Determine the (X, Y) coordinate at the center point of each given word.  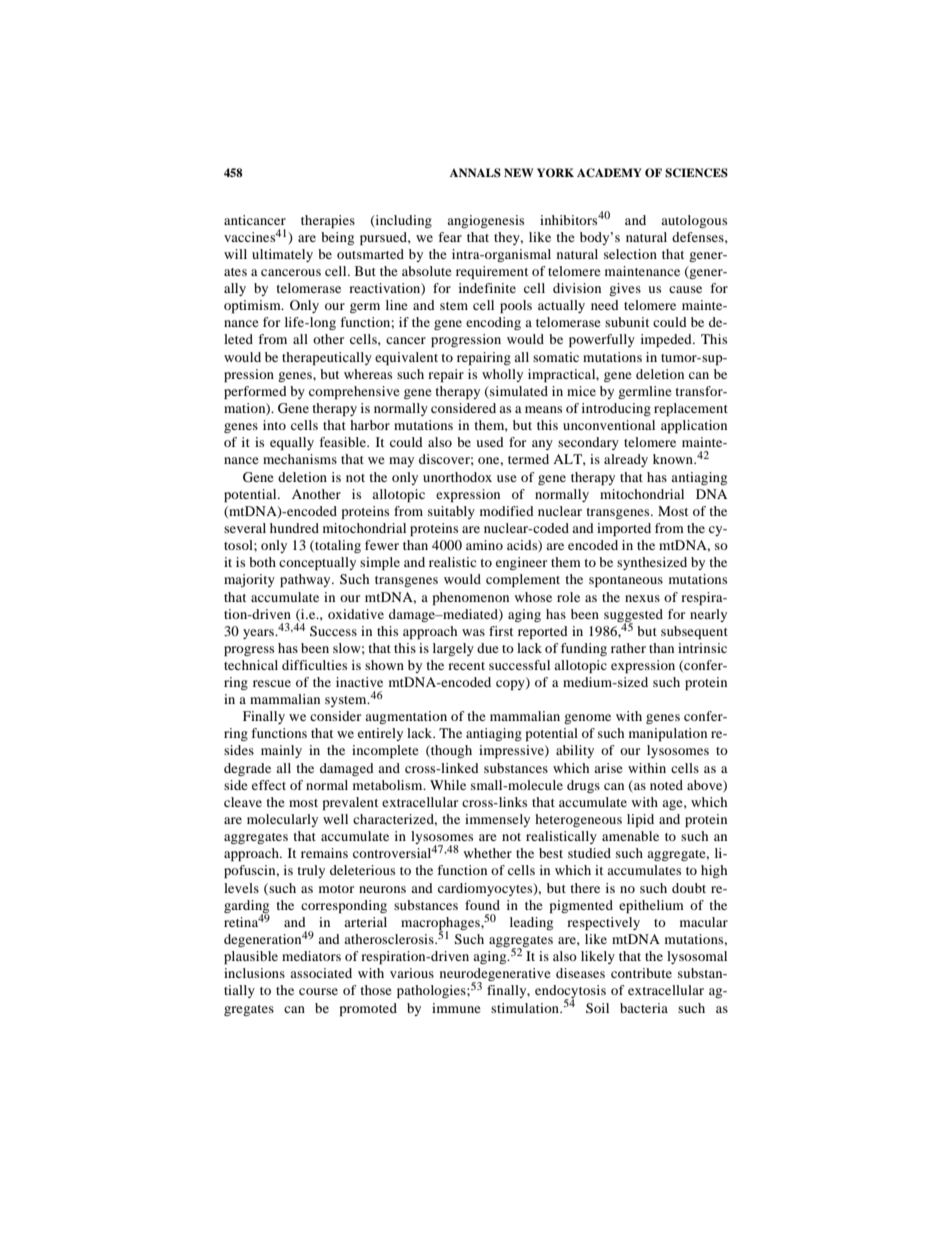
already (626, 460)
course (318, 991)
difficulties (314, 665)
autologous (694, 221)
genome (587, 719)
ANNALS (475, 173)
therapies (328, 221)
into (274, 425)
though (450, 751)
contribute (641, 973)
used (490, 442)
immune (456, 1008)
